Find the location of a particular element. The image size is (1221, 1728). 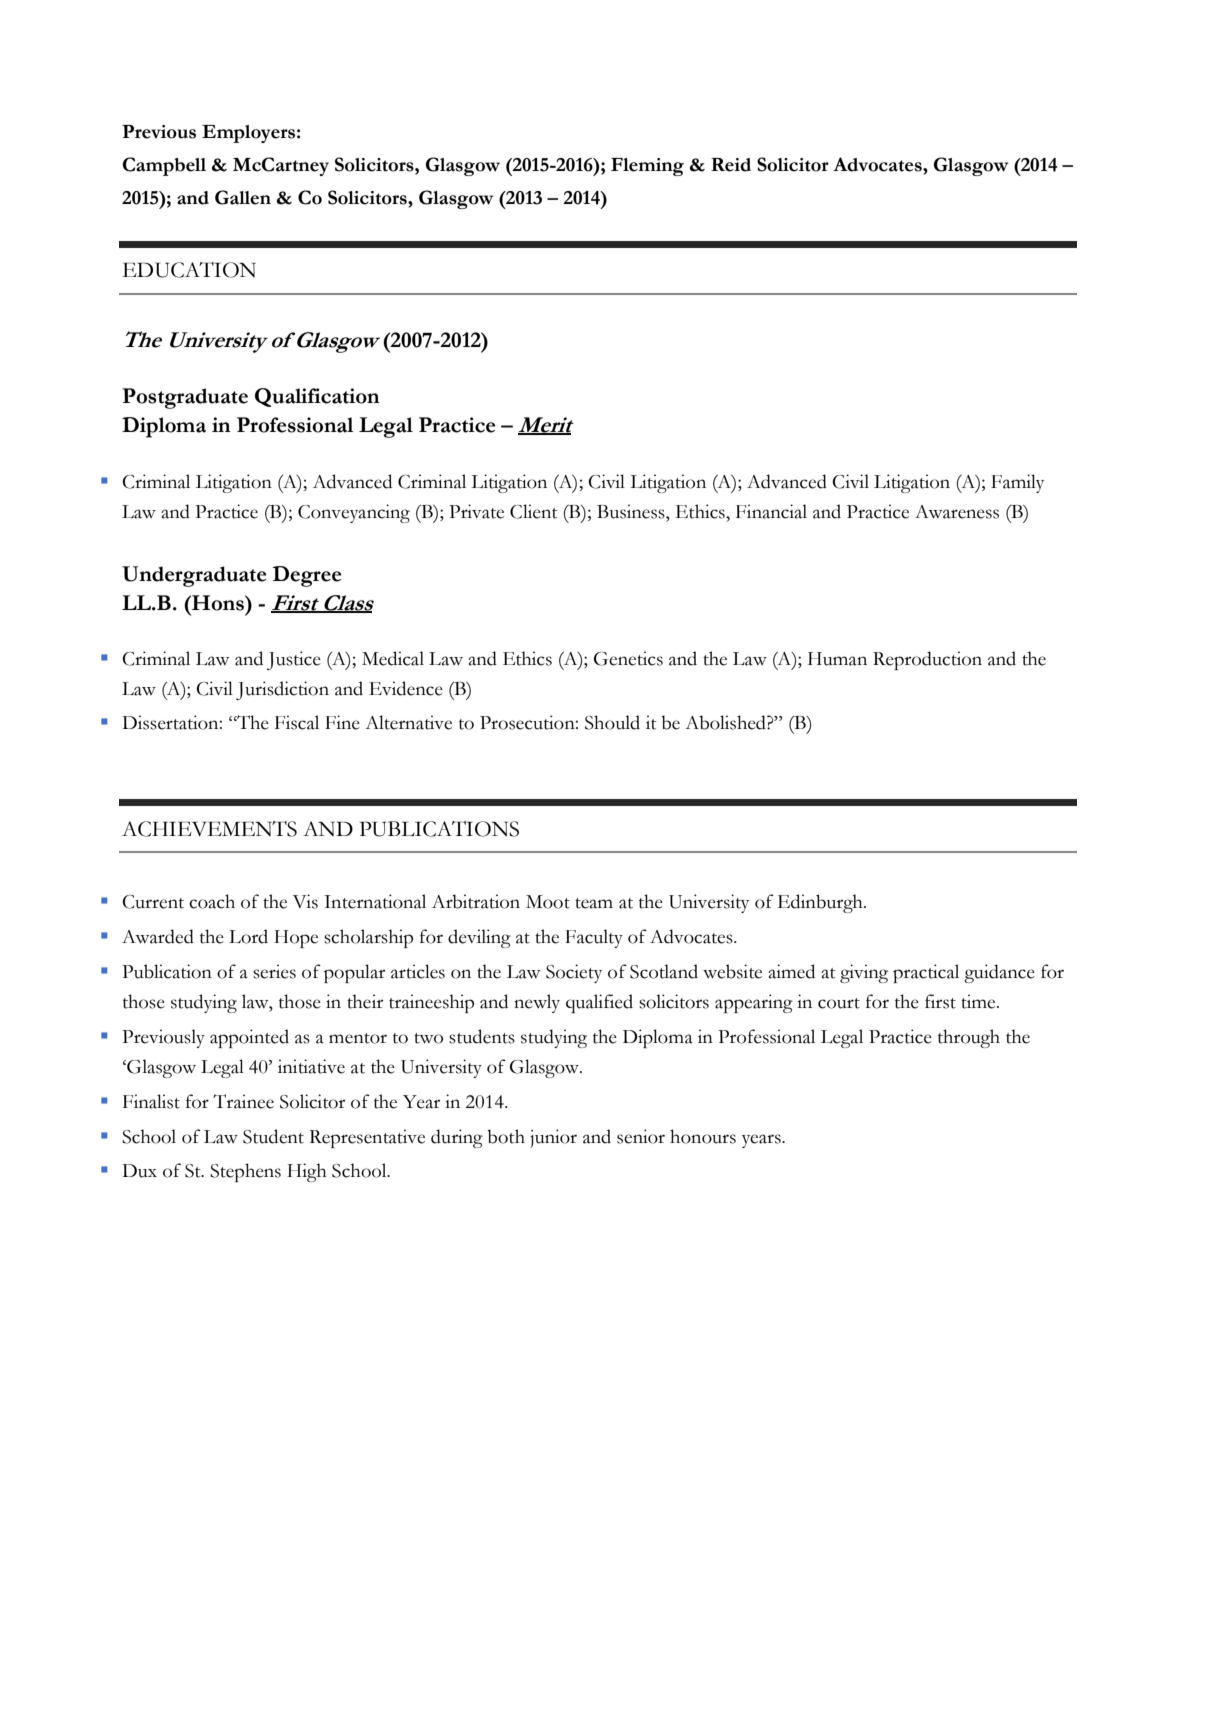

junior is located at coordinates (553, 1138).
